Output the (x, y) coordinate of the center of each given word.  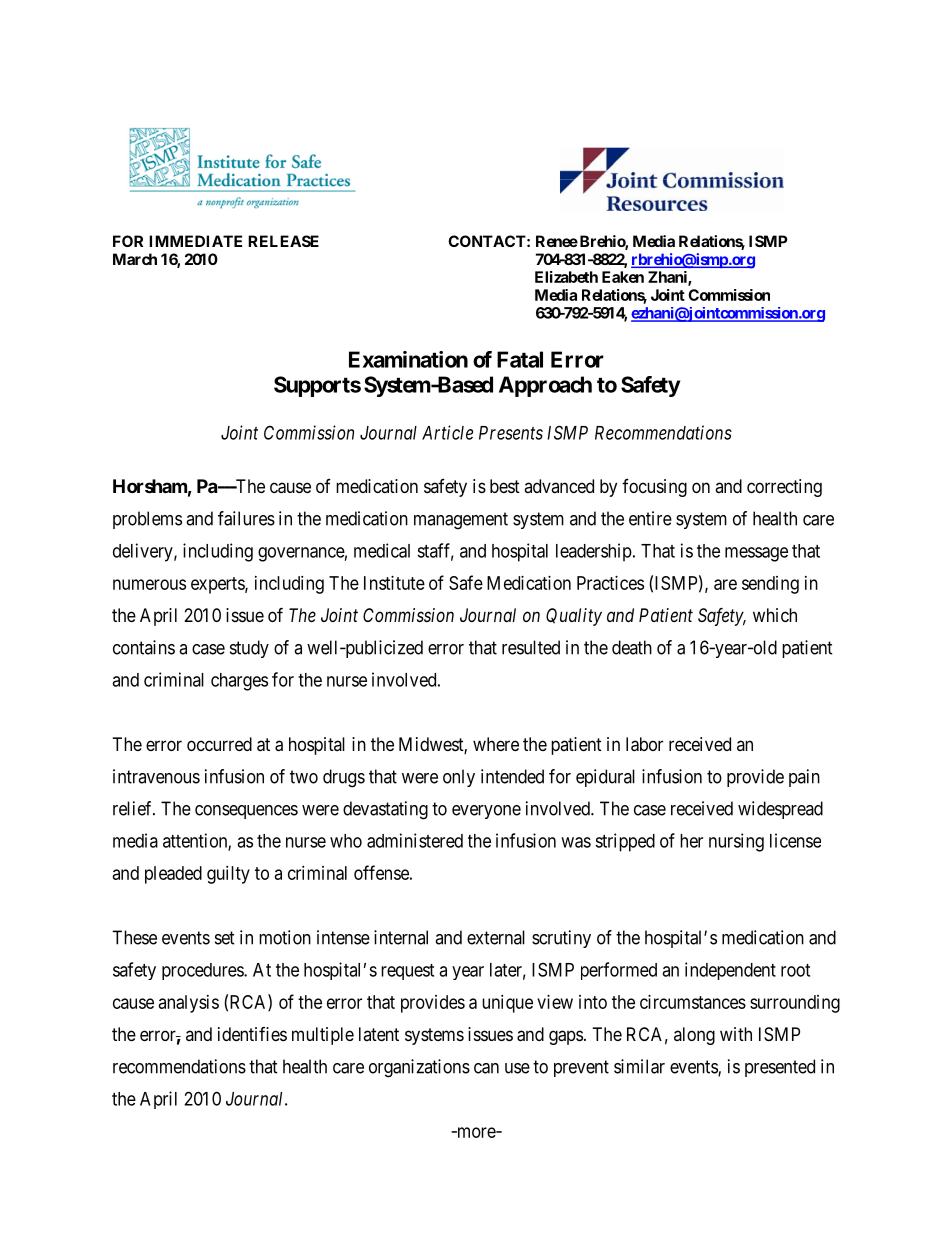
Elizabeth (566, 277)
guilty (228, 875)
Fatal (520, 359)
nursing (736, 842)
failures (246, 518)
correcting (784, 488)
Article (447, 432)
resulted (531, 647)
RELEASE (283, 241)
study (249, 649)
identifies (252, 1034)
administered (415, 840)
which (775, 615)
